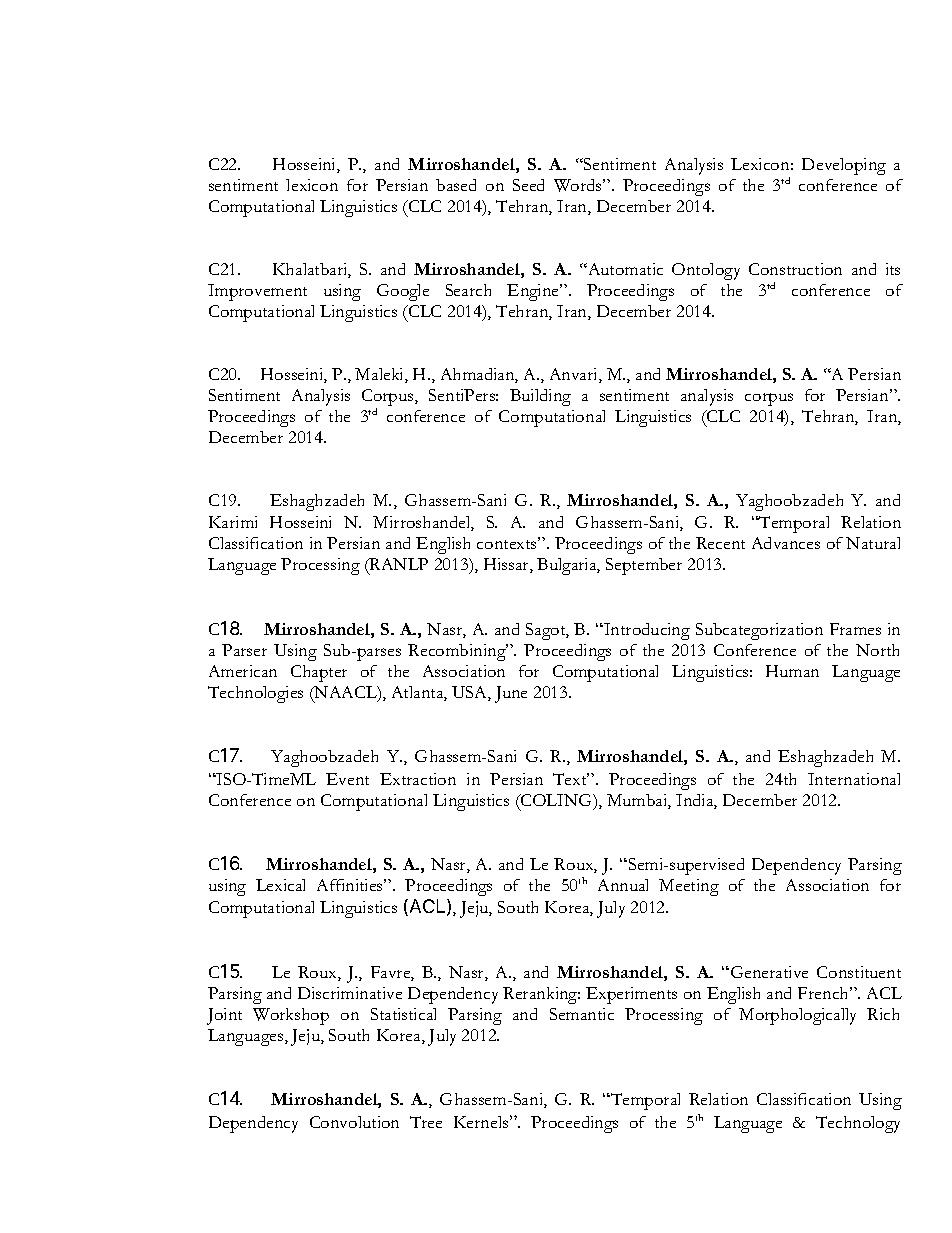 The height and width of the screenshot is (1233, 952). Describe the element at coordinates (233, 522) in the screenshot. I see `Karimi` at that location.
